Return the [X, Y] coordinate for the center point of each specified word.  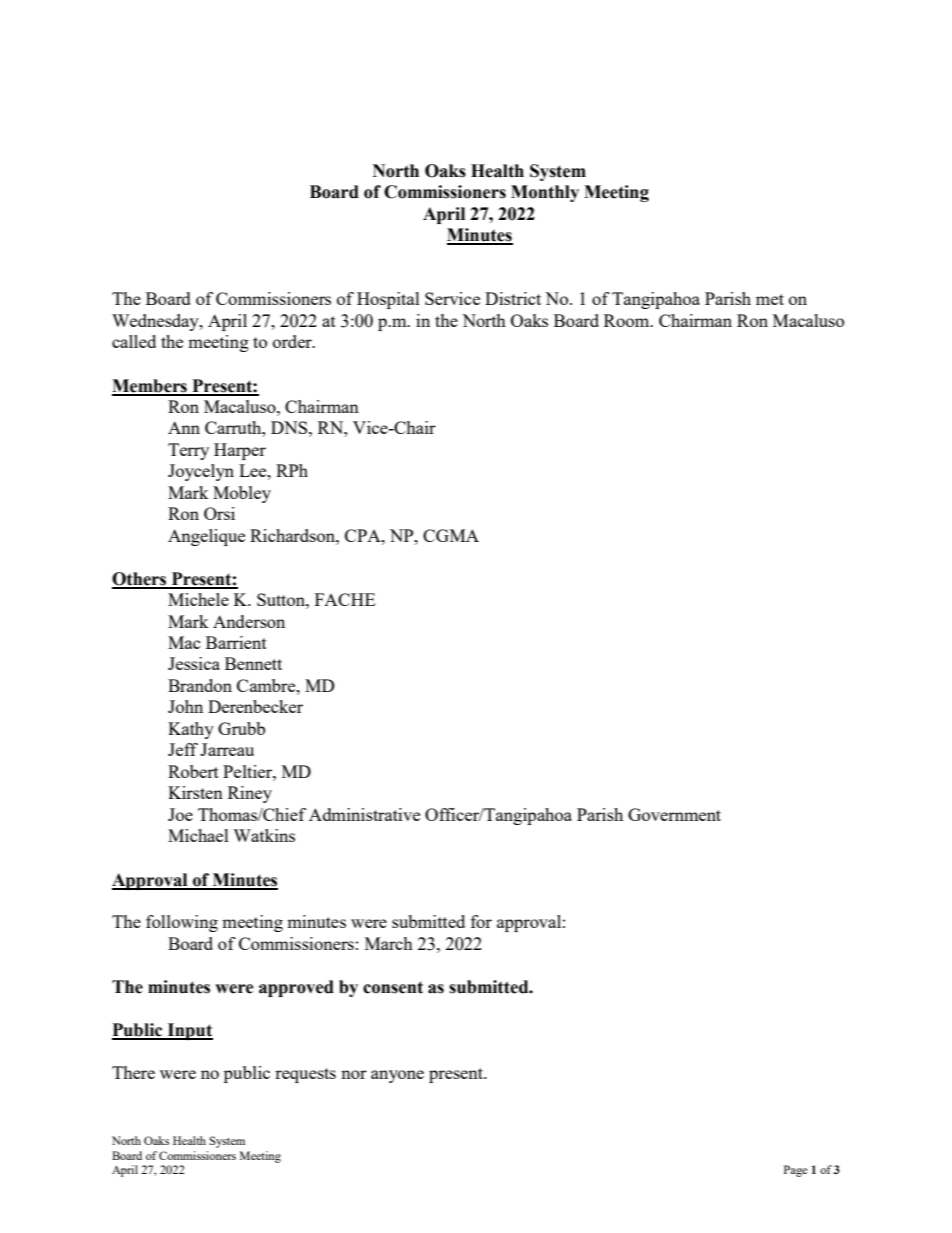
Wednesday [156, 322]
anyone [397, 1076]
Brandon [200, 685]
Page [795, 1171]
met [770, 299]
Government [674, 814]
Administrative [364, 814]
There [133, 1072]
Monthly [545, 193]
